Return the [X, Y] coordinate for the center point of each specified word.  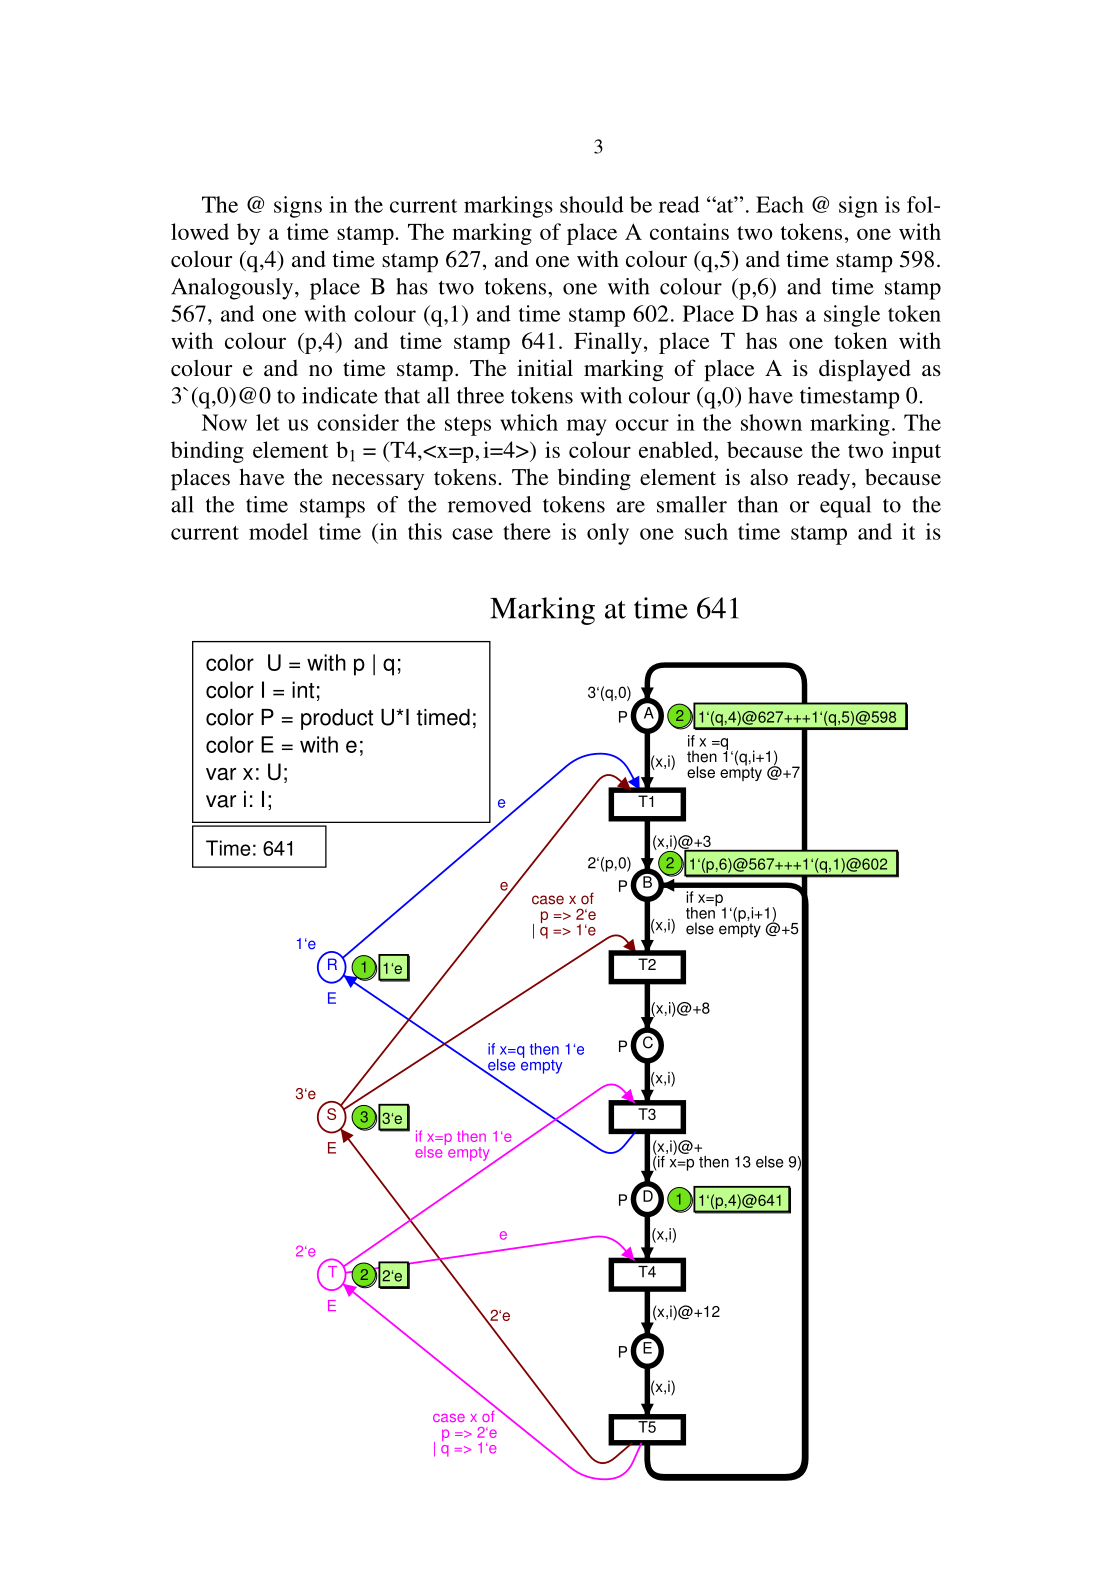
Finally [608, 343]
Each [780, 204]
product [337, 719]
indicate [340, 395]
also [769, 476]
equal [845, 507]
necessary [378, 482]
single [852, 316]
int [303, 690]
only [608, 534]
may [586, 427]
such [706, 531]
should [592, 204]
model [278, 531]
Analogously [233, 289]
